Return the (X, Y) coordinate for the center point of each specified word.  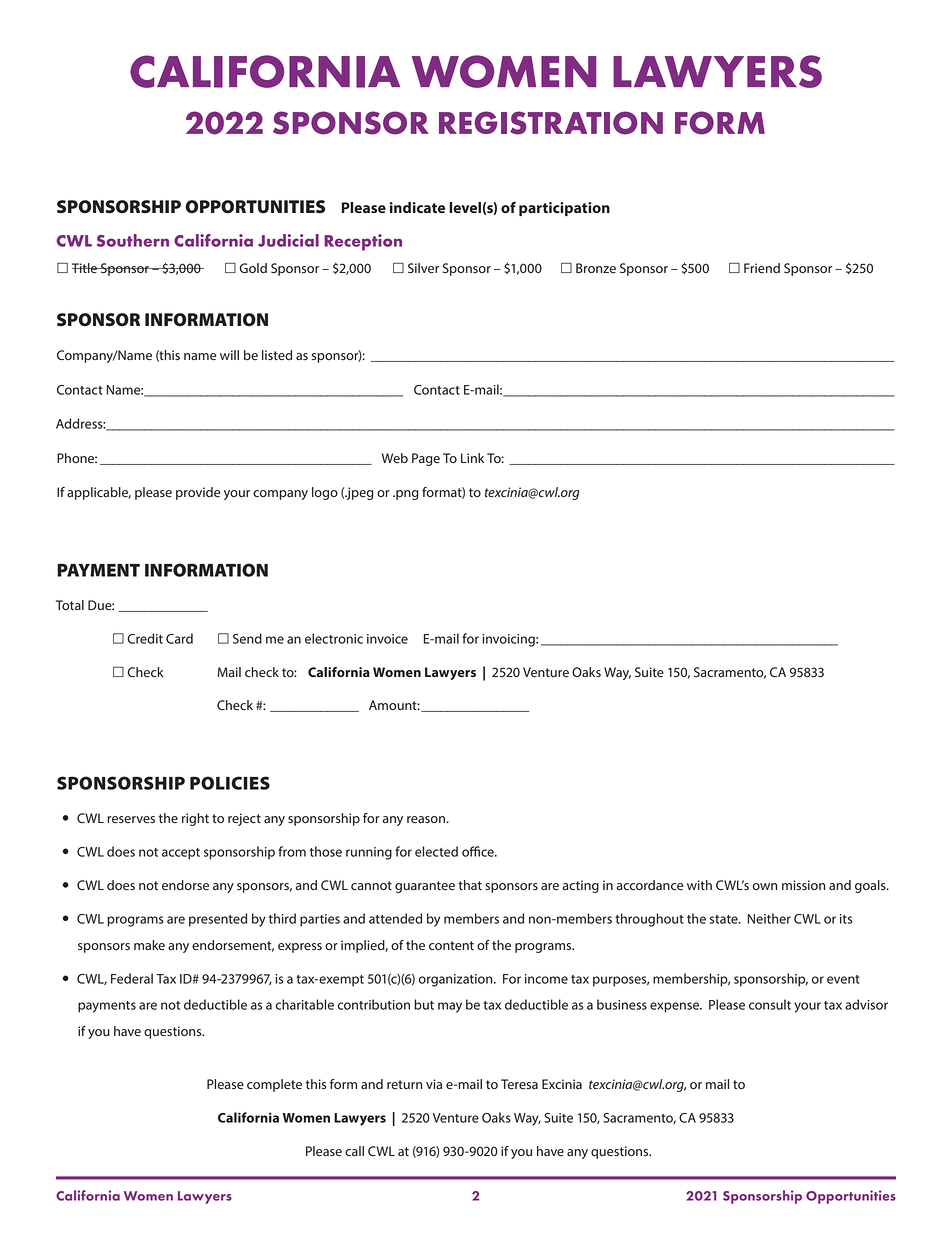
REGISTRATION (551, 123)
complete (274, 1085)
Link (472, 458)
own (765, 886)
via (434, 1084)
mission (803, 885)
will (229, 355)
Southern (133, 240)
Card (179, 638)
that (470, 885)
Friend (762, 268)
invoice (387, 639)
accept (181, 854)
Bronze (596, 268)
